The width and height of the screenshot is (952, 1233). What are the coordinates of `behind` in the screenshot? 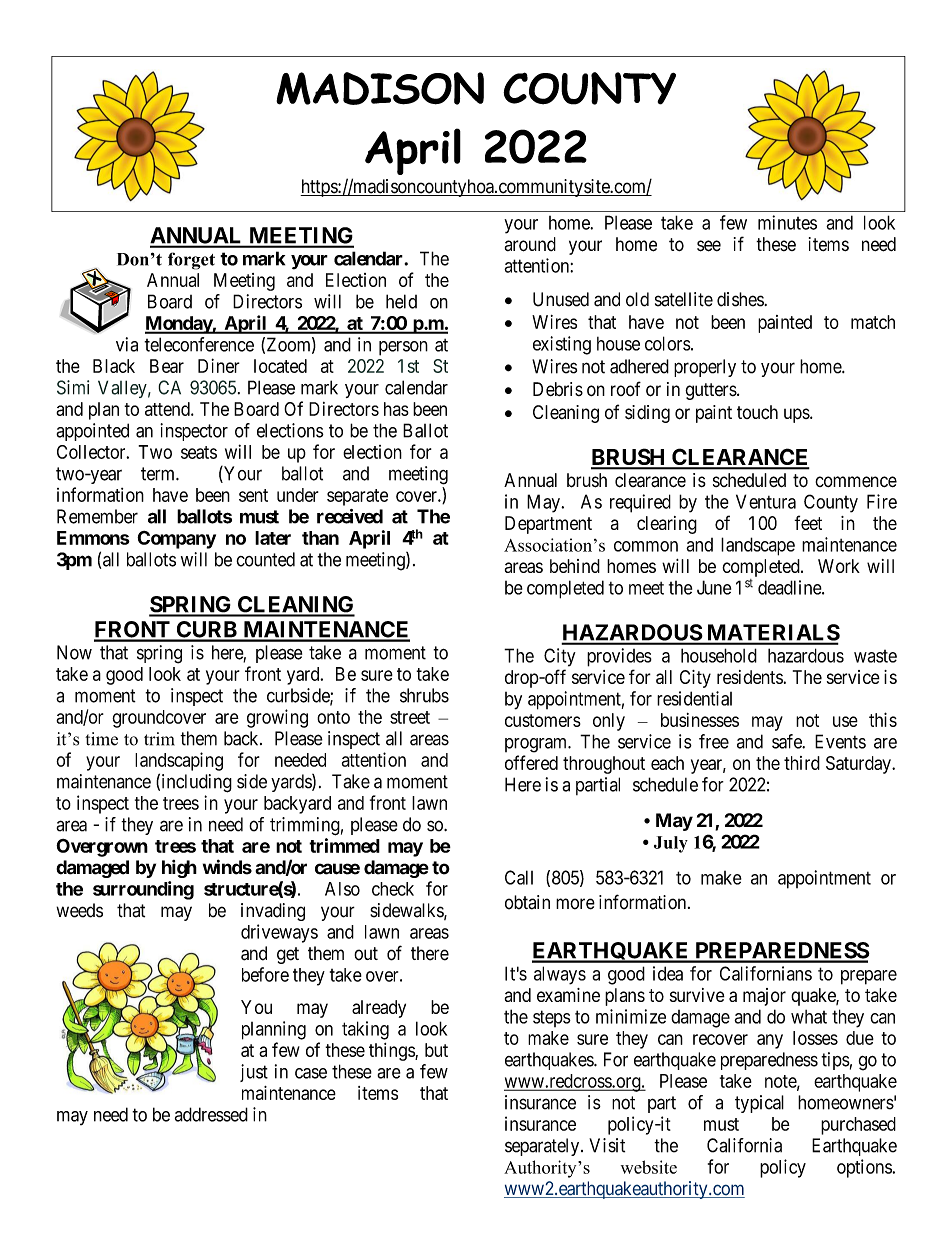 It's located at (575, 566).
